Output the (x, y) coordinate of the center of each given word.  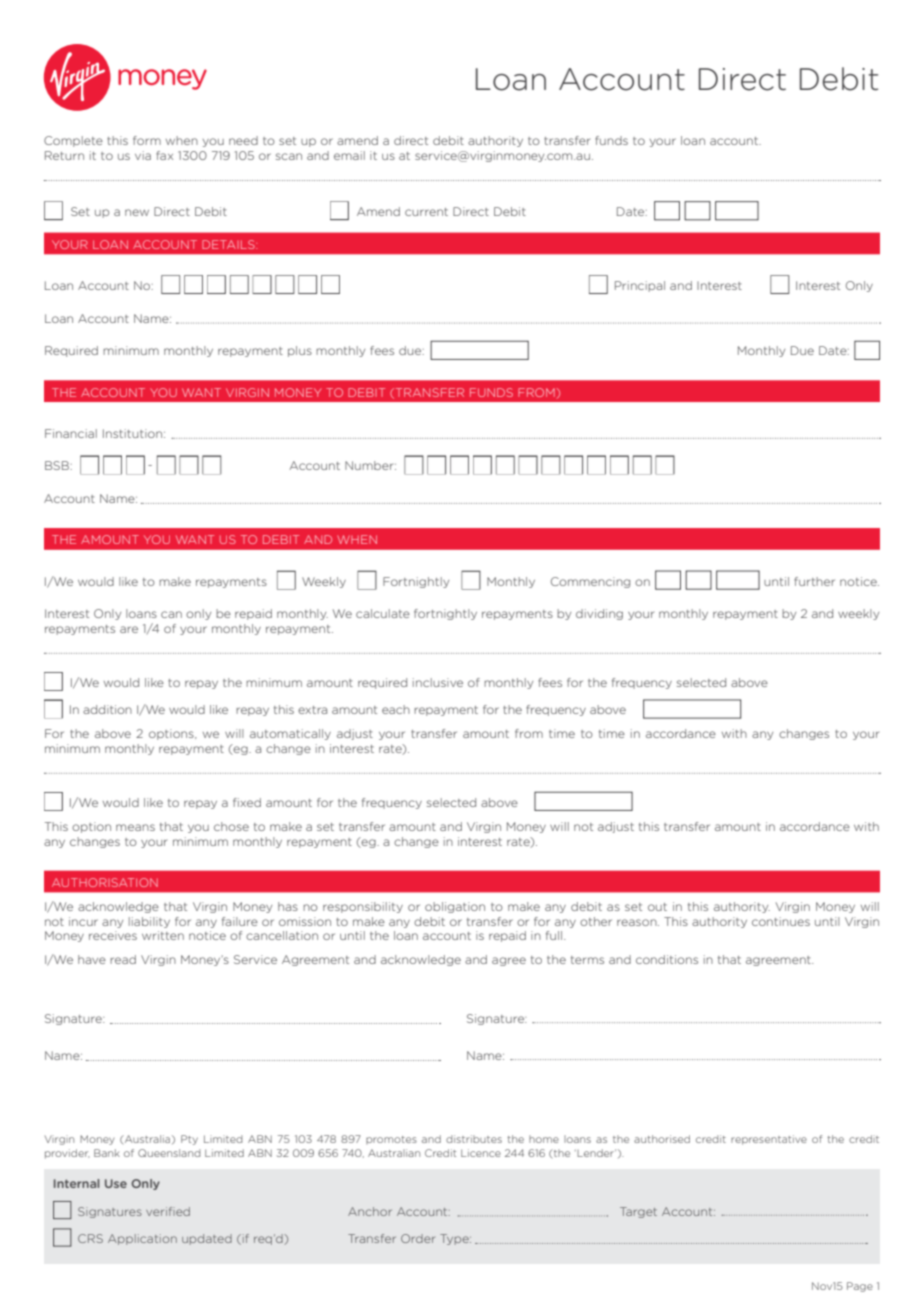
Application (142, 1239)
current (426, 212)
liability (149, 922)
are (129, 629)
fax (164, 155)
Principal (640, 286)
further (814, 581)
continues (781, 921)
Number (370, 465)
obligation (455, 907)
